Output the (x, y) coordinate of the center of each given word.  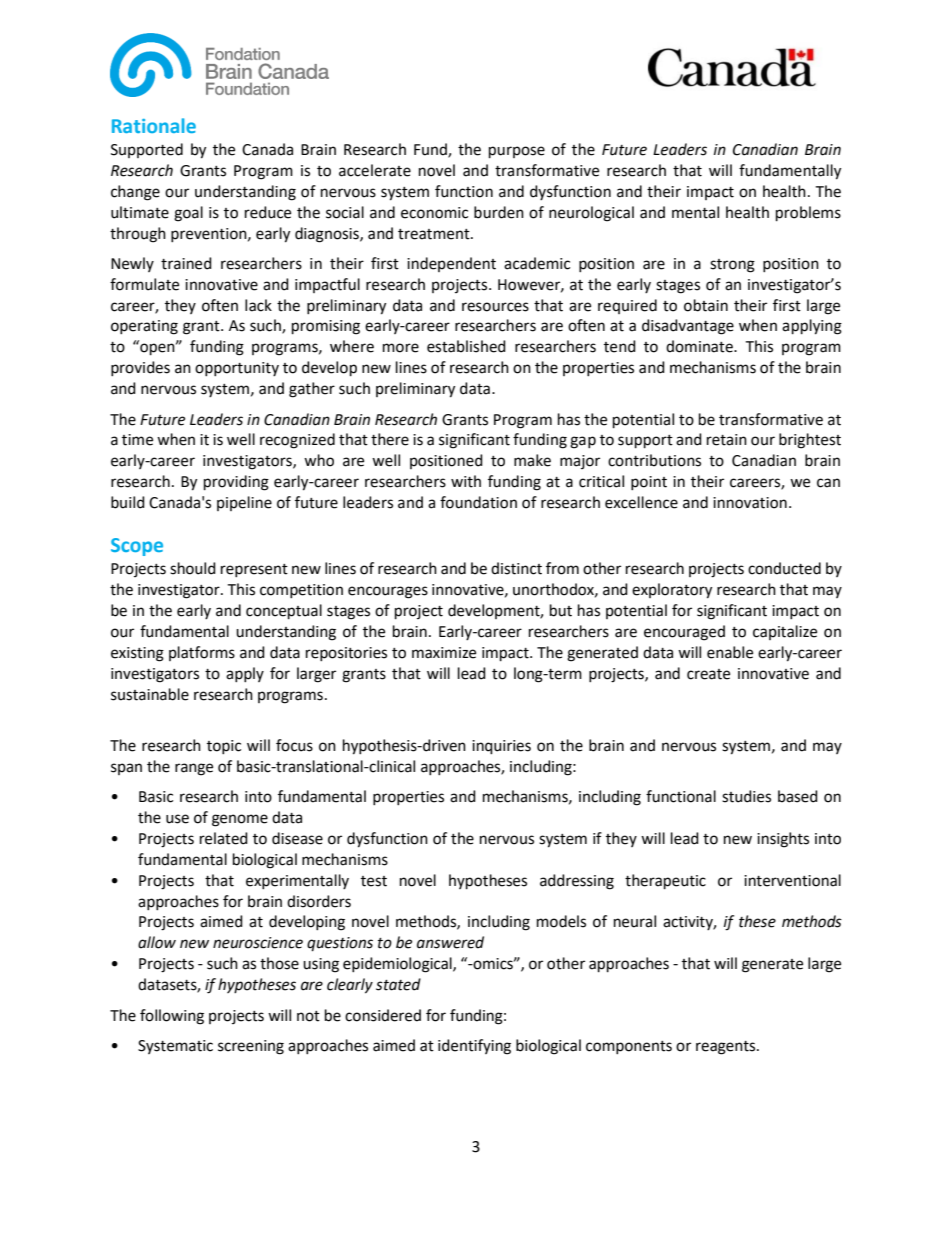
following (172, 1017)
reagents (727, 1048)
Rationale (154, 125)
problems (808, 214)
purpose (517, 152)
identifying (474, 1047)
